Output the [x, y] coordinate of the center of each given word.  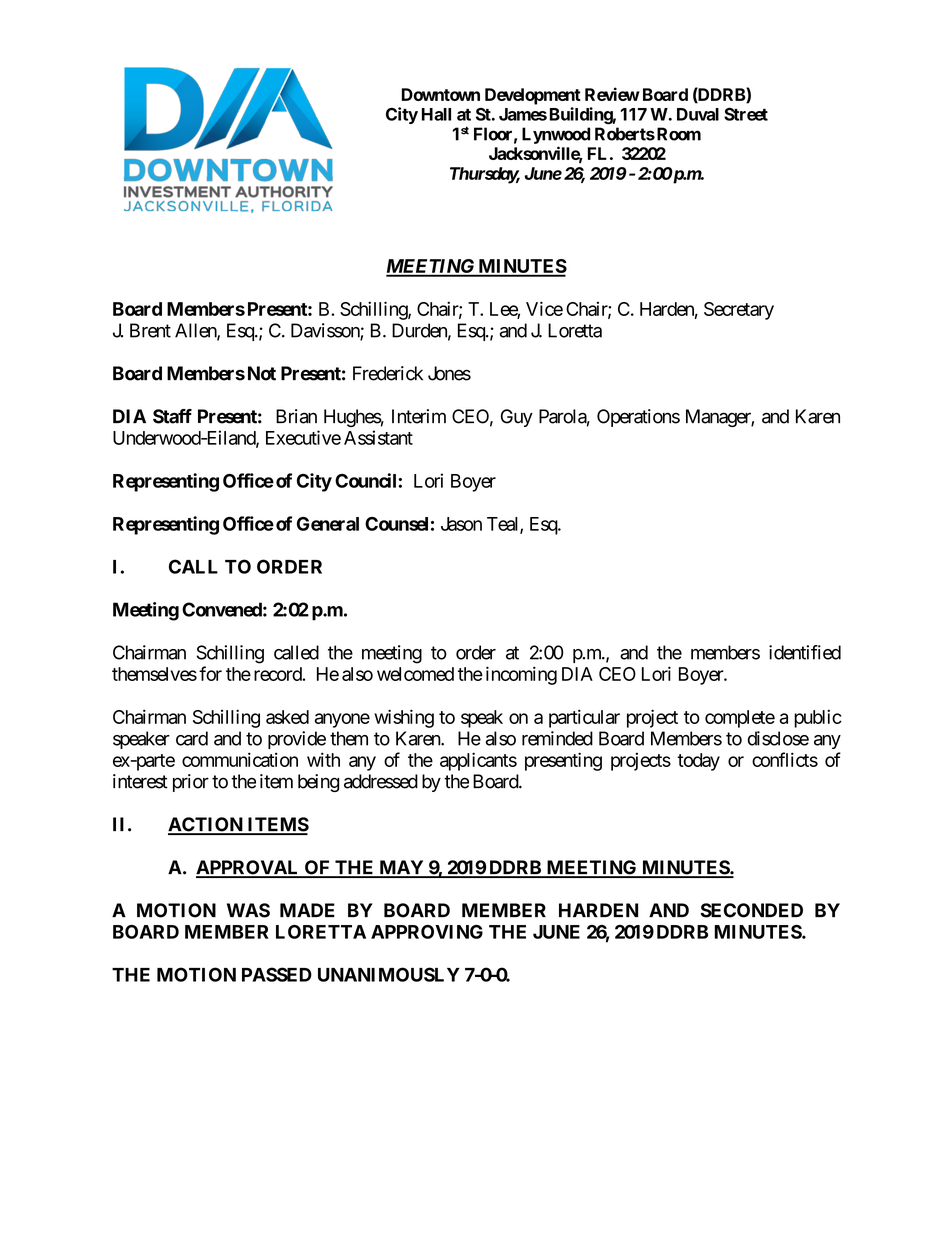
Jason [461, 524]
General [328, 524]
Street [746, 114]
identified [805, 652]
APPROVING [427, 932]
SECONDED [752, 910]
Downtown [441, 94]
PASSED [277, 974]
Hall [436, 114]
